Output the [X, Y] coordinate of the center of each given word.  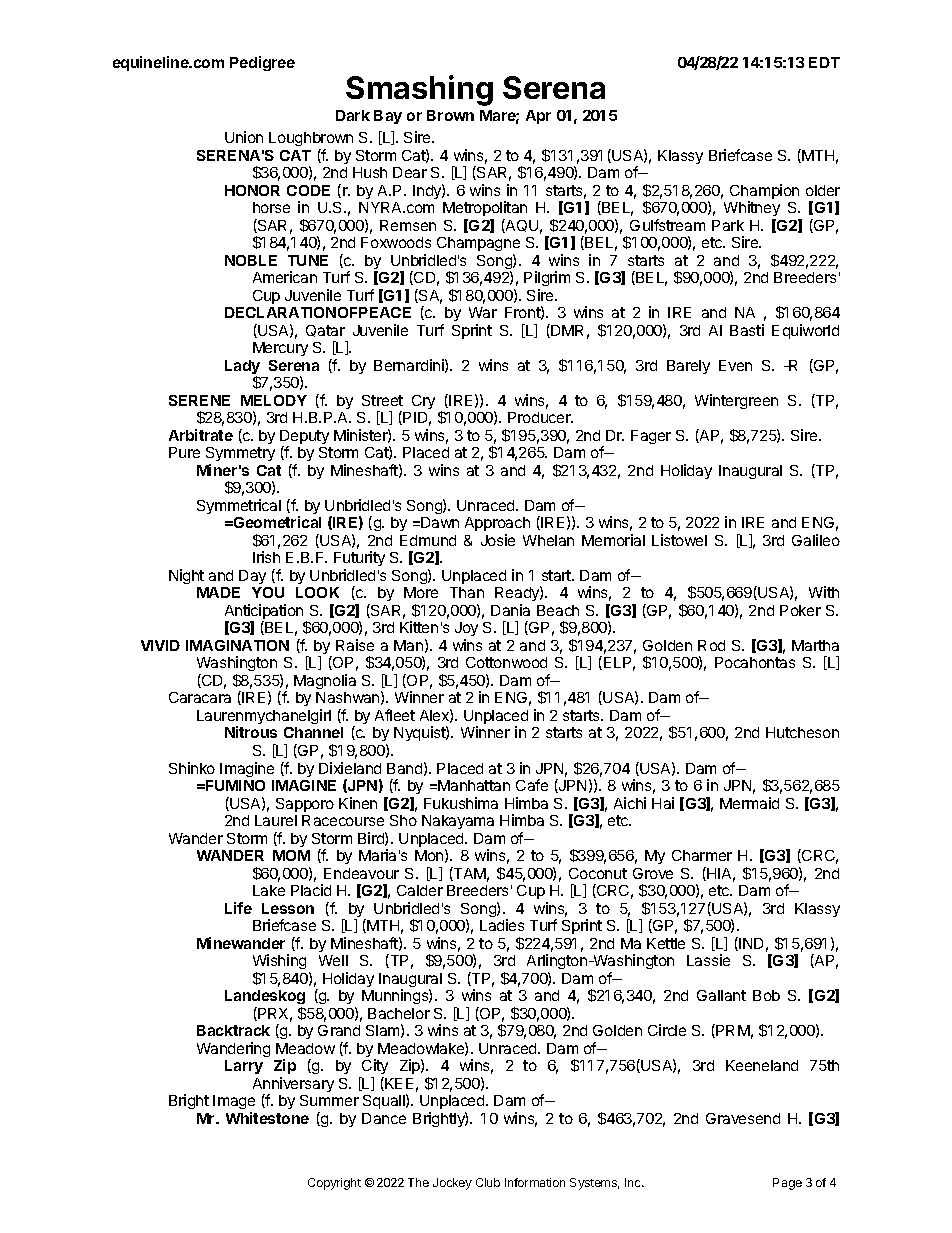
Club [488, 1182]
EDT [824, 62]
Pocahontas [755, 662]
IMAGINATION [237, 645]
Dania [510, 610]
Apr [538, 117]
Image [234, 1104]
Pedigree [262, 63]
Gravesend [743, 1118]
